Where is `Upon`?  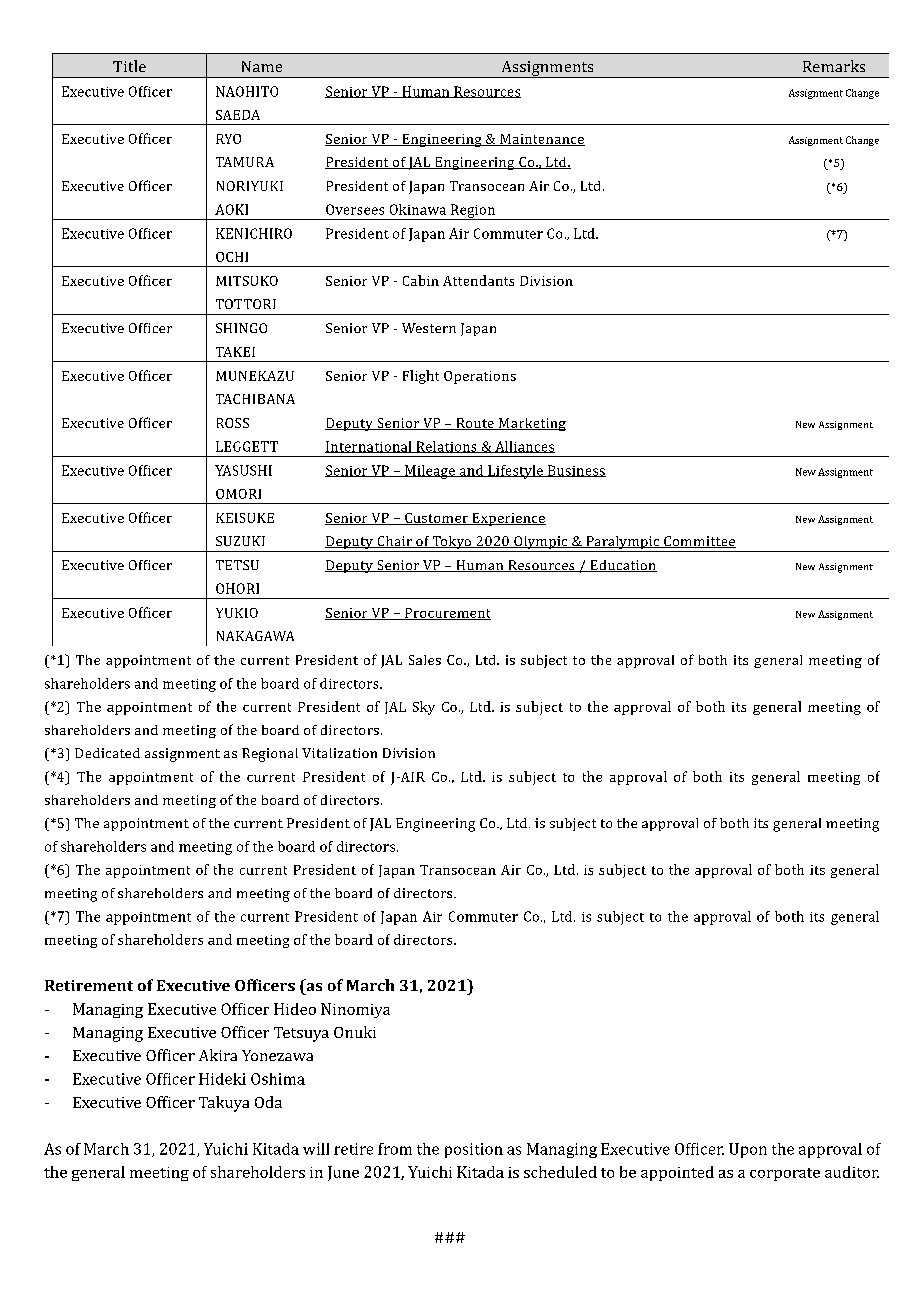
Upon is located at coordinates (748, 1150).
